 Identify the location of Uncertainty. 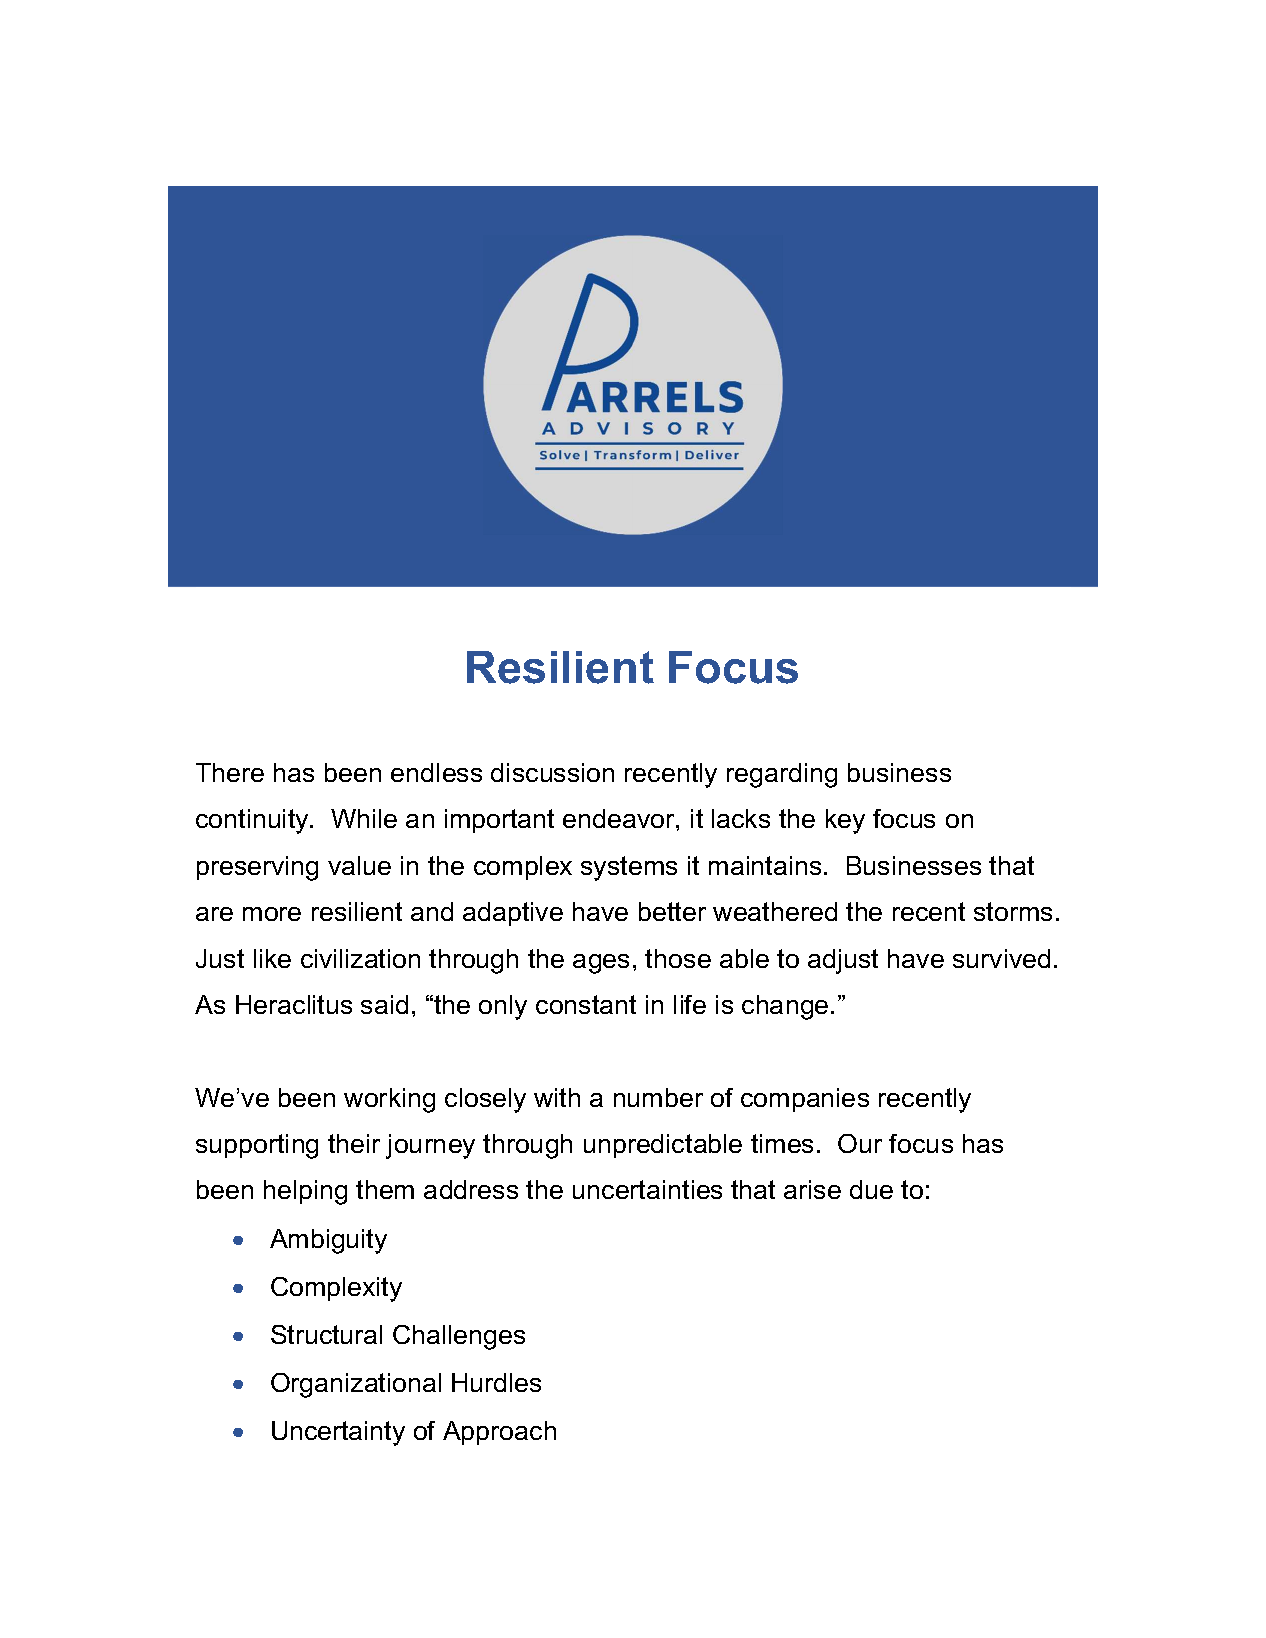
(338, 1433).
